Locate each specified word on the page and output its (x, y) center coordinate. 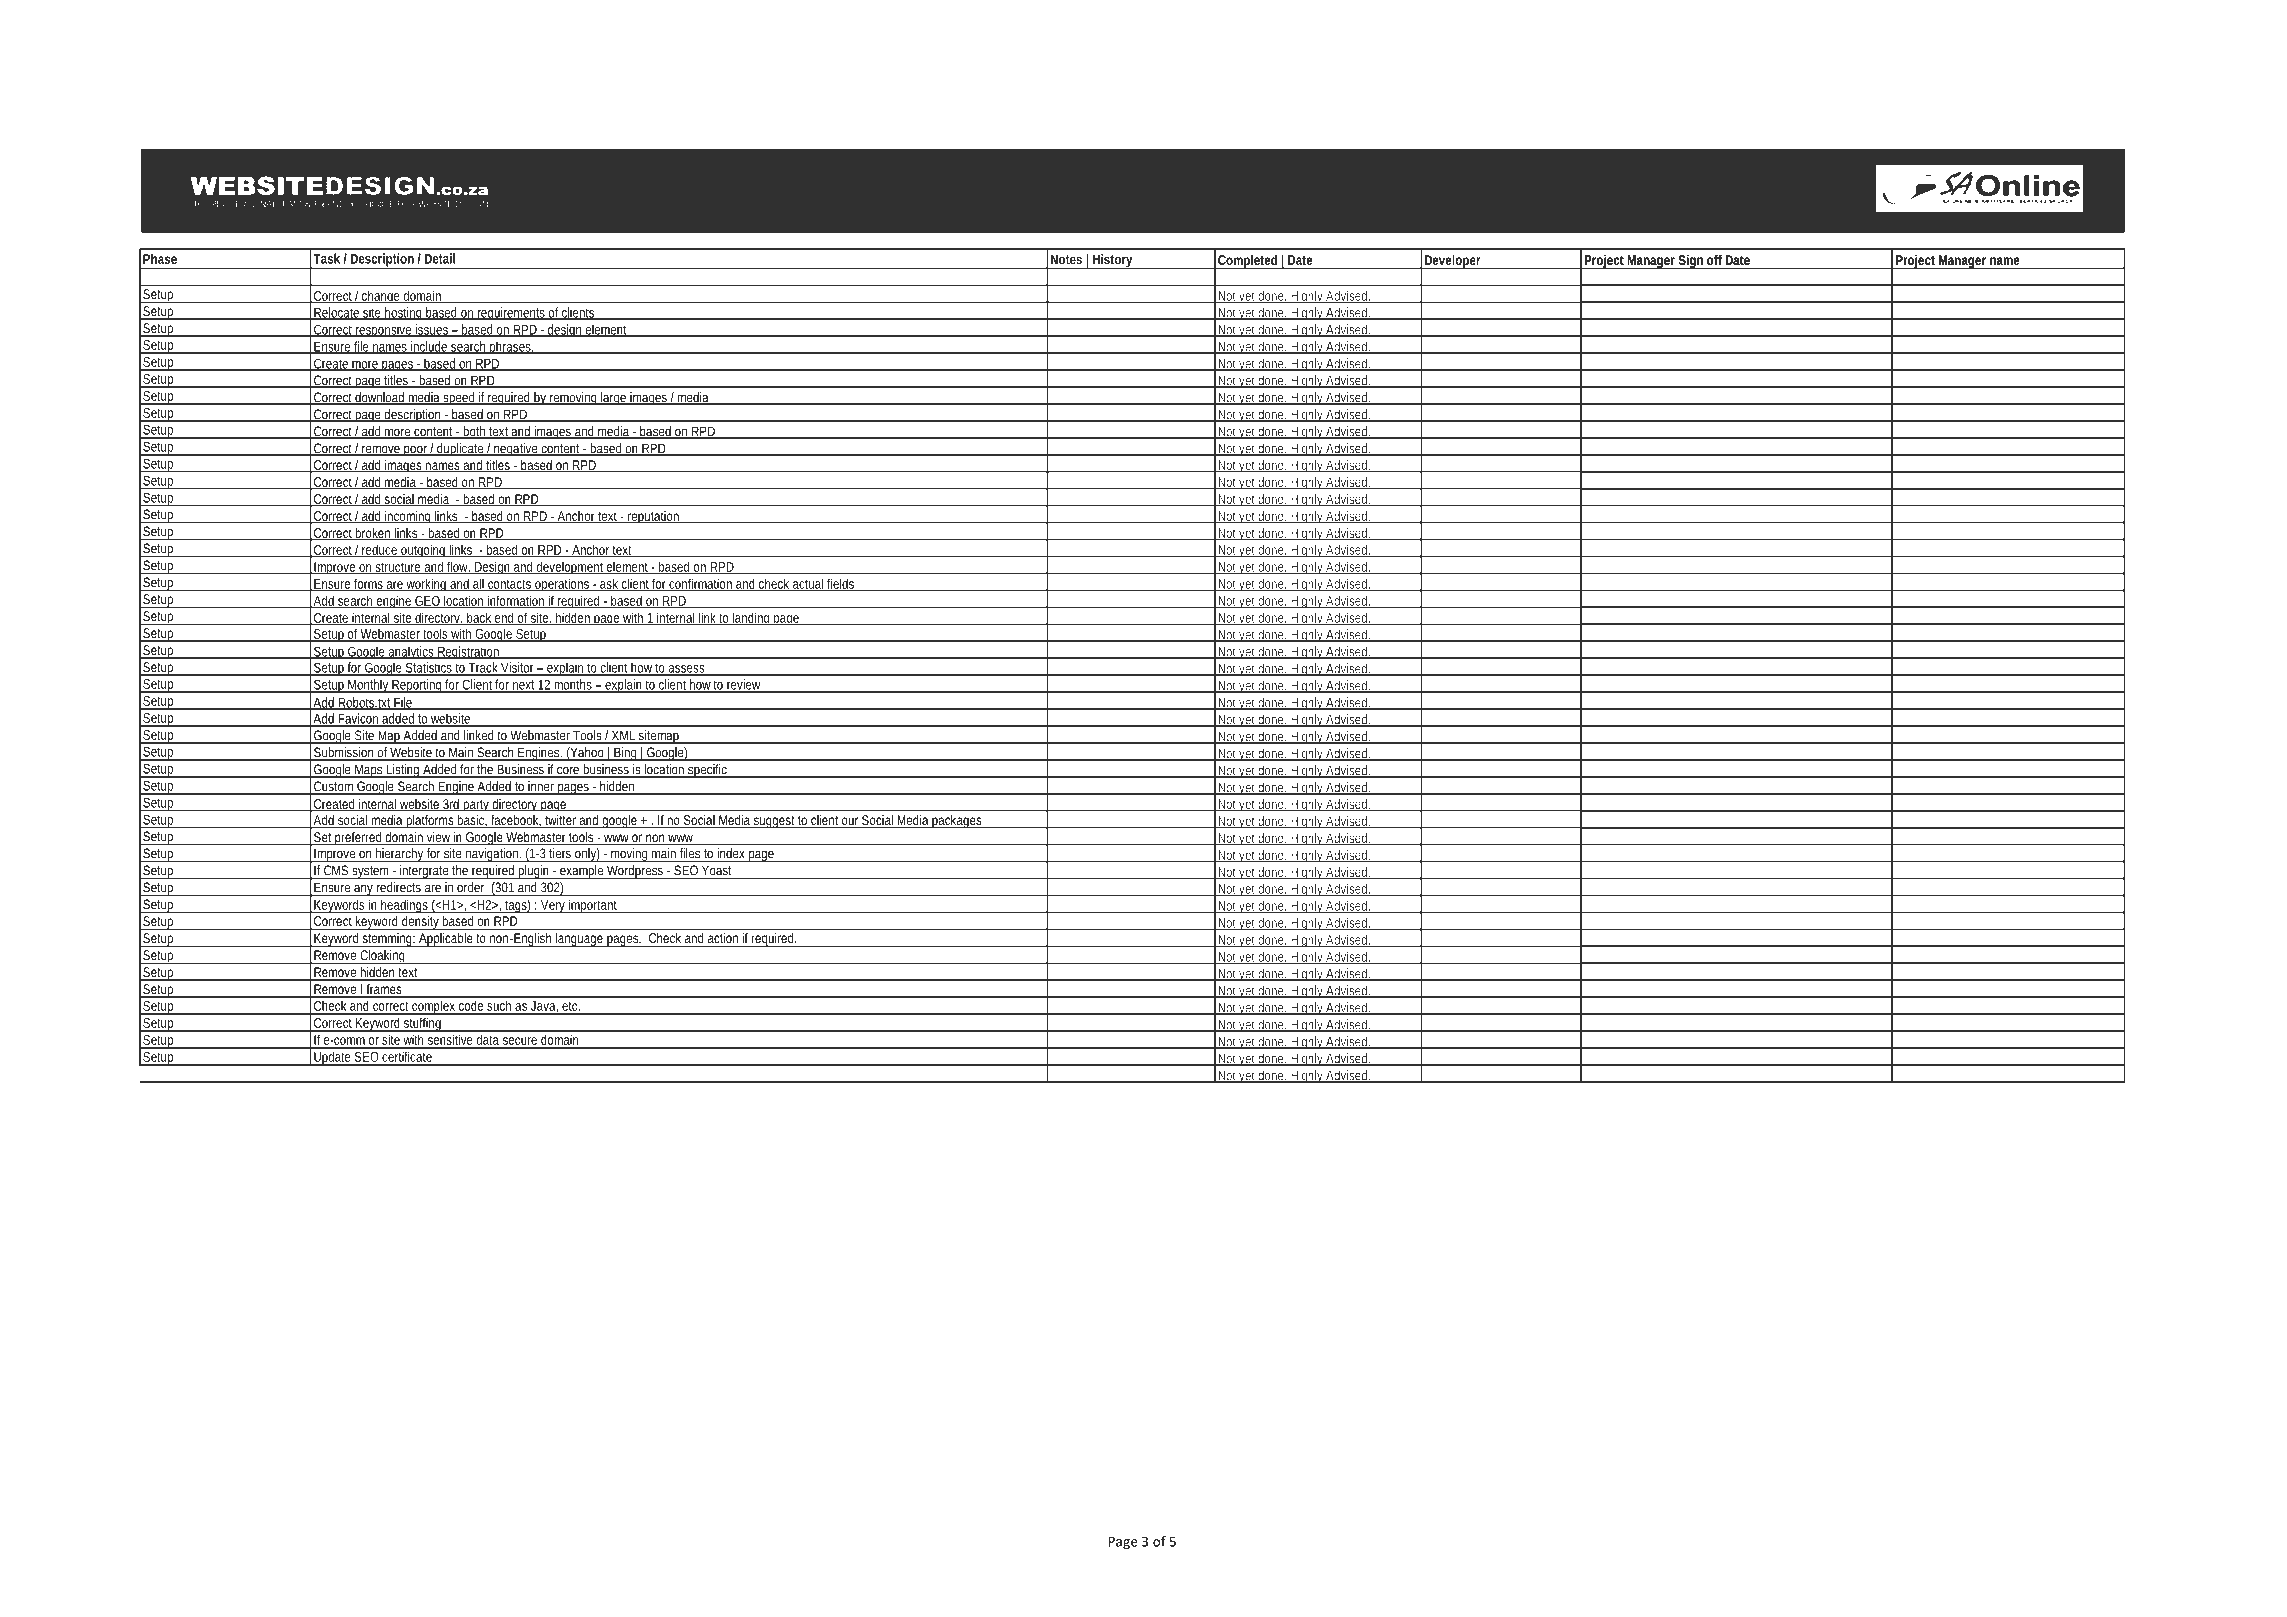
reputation (654, 517)
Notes (1066, 259)
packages (958, 822)
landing (752, 618)
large (614, 398)
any (364, 890)
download (381, 398)
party (477, 806)
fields (841, 584)
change (381, 296)
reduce (380, 551)
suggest (775, 822)
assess (688, 670)
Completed (1248, 262)
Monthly (369, 686)
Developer (1453, 262)
